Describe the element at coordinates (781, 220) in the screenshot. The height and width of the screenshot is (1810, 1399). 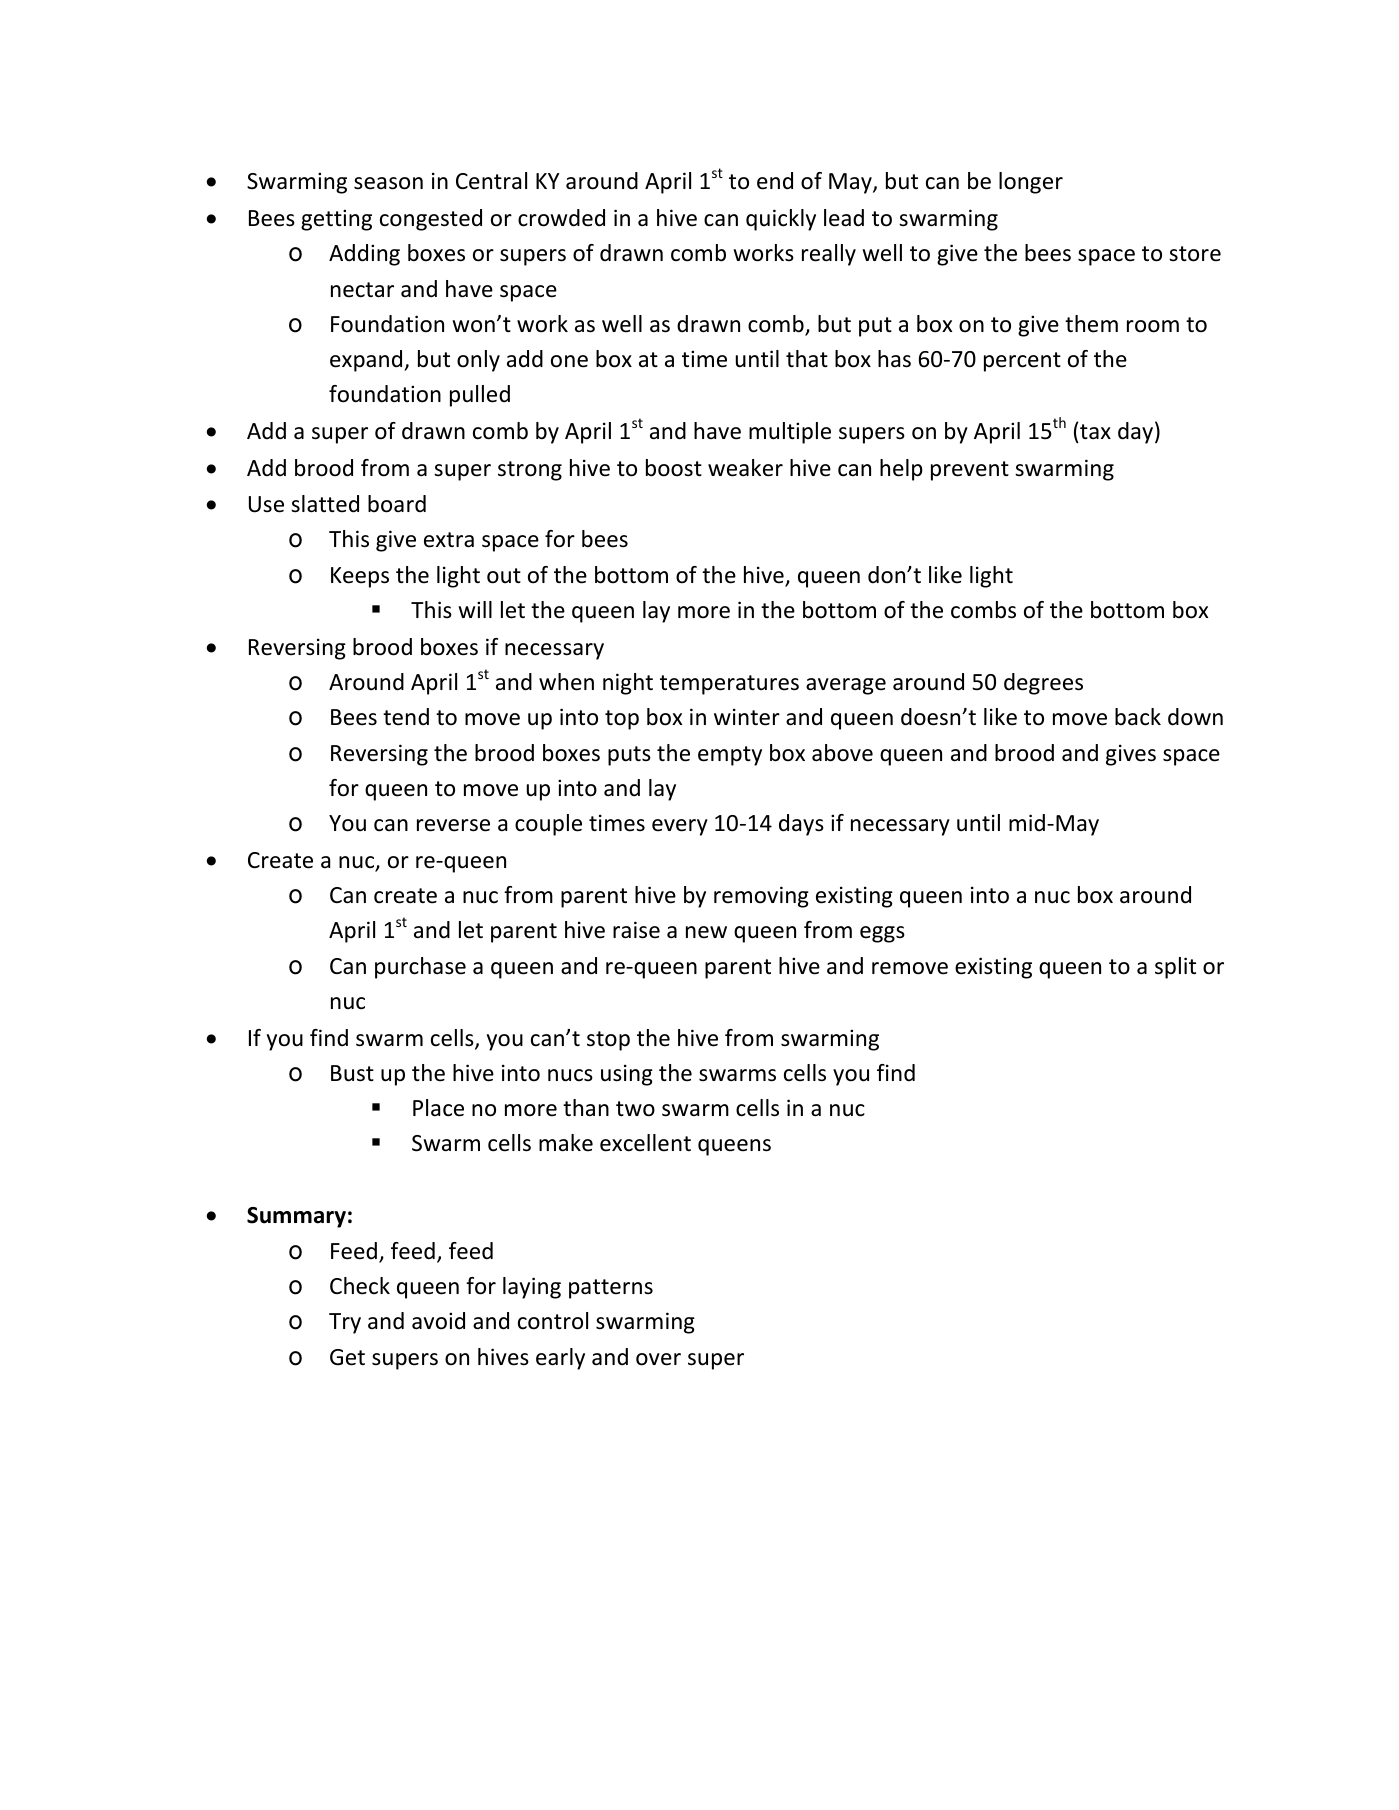
I see `quickly` at that location.
